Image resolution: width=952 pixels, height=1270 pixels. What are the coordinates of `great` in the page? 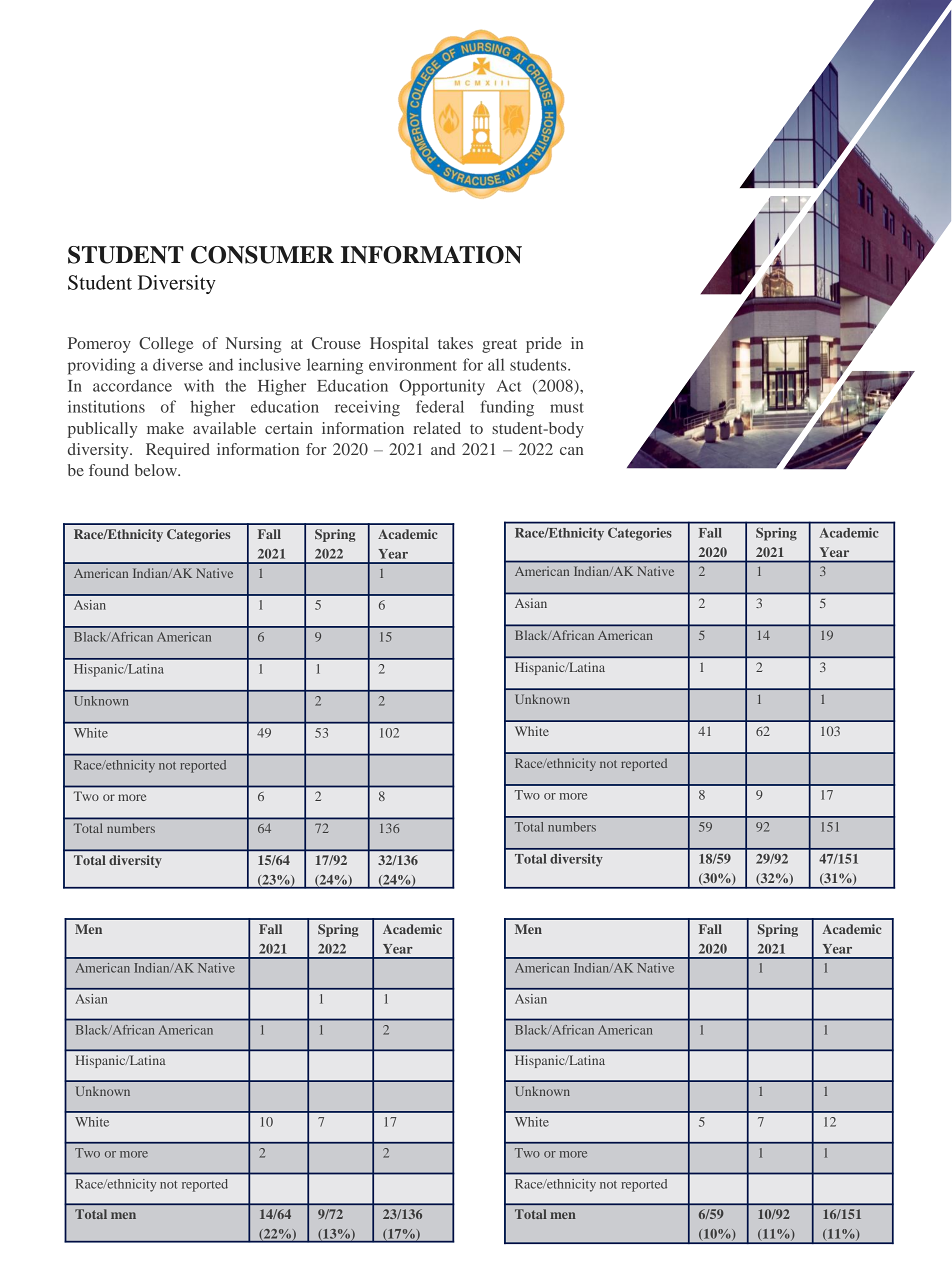 It's located at (499, 346).
